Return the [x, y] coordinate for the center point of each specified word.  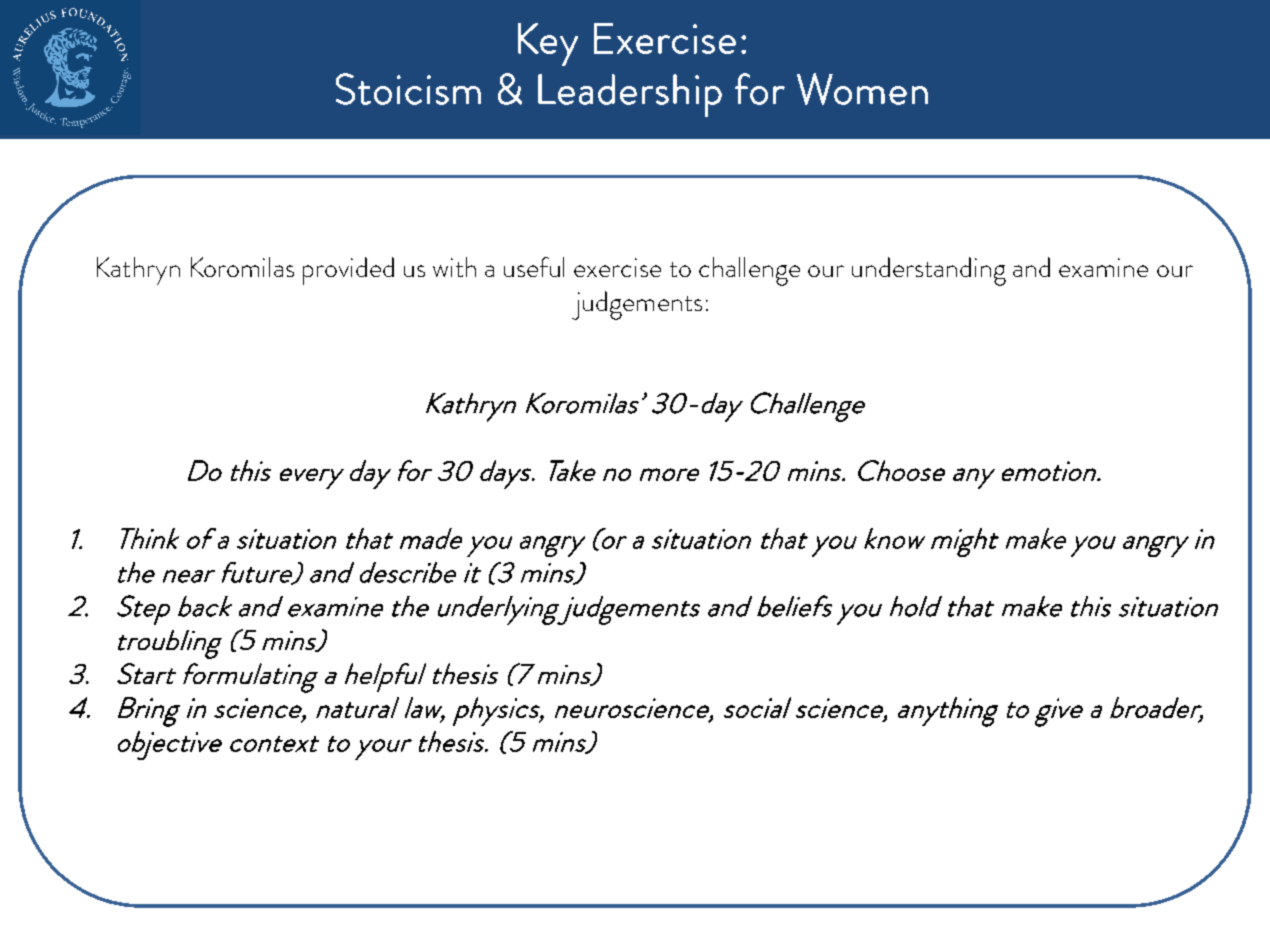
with [454, 267]
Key [548, 44]
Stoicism [408, 89]
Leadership [630, 95]
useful [534, 267]
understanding [929, 271]
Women [862, 89]
